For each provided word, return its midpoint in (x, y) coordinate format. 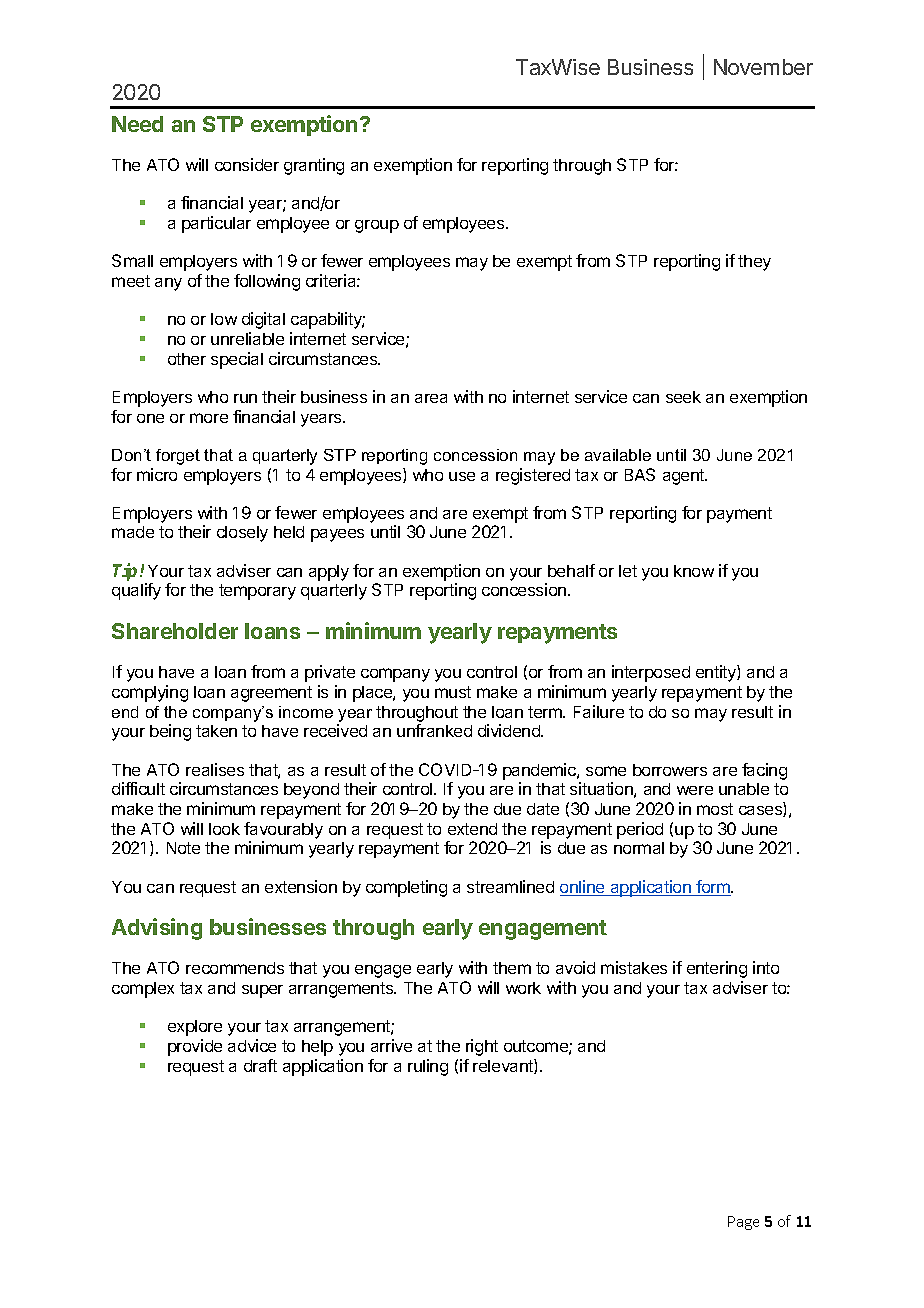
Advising (157, 929)
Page (743, 1223)
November (763, 67)
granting (314, 166)
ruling (428, 1067)
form (713, 888)
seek (683, 397)
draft (260, 1065)
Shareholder (175, 631)
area (431, 398)
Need (137, 124)
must (453, 692)
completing (406, 888)
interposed (651, 673)
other (187, 359)
